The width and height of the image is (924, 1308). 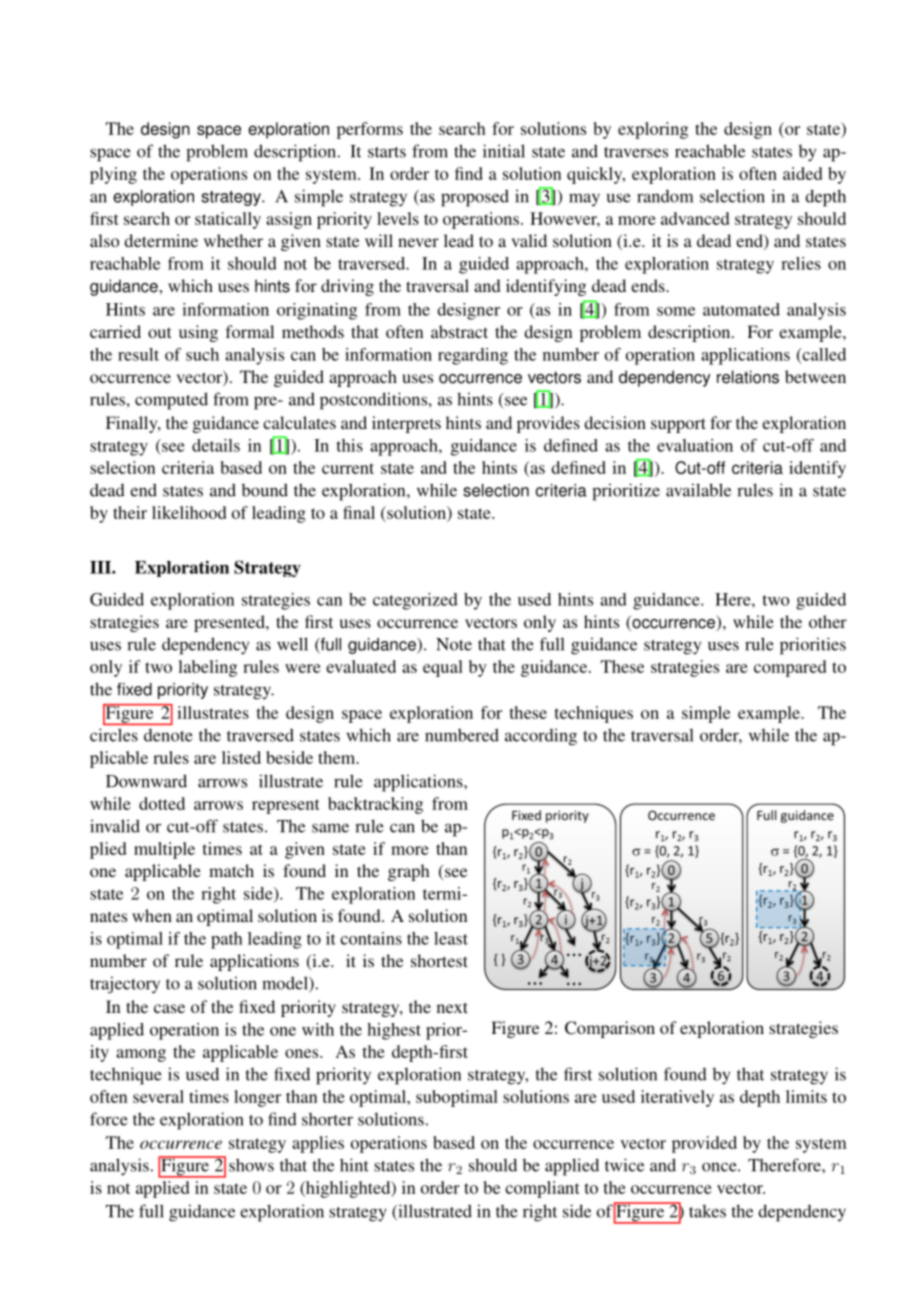 I want to click on shows, so click(x=251, y=1165).
